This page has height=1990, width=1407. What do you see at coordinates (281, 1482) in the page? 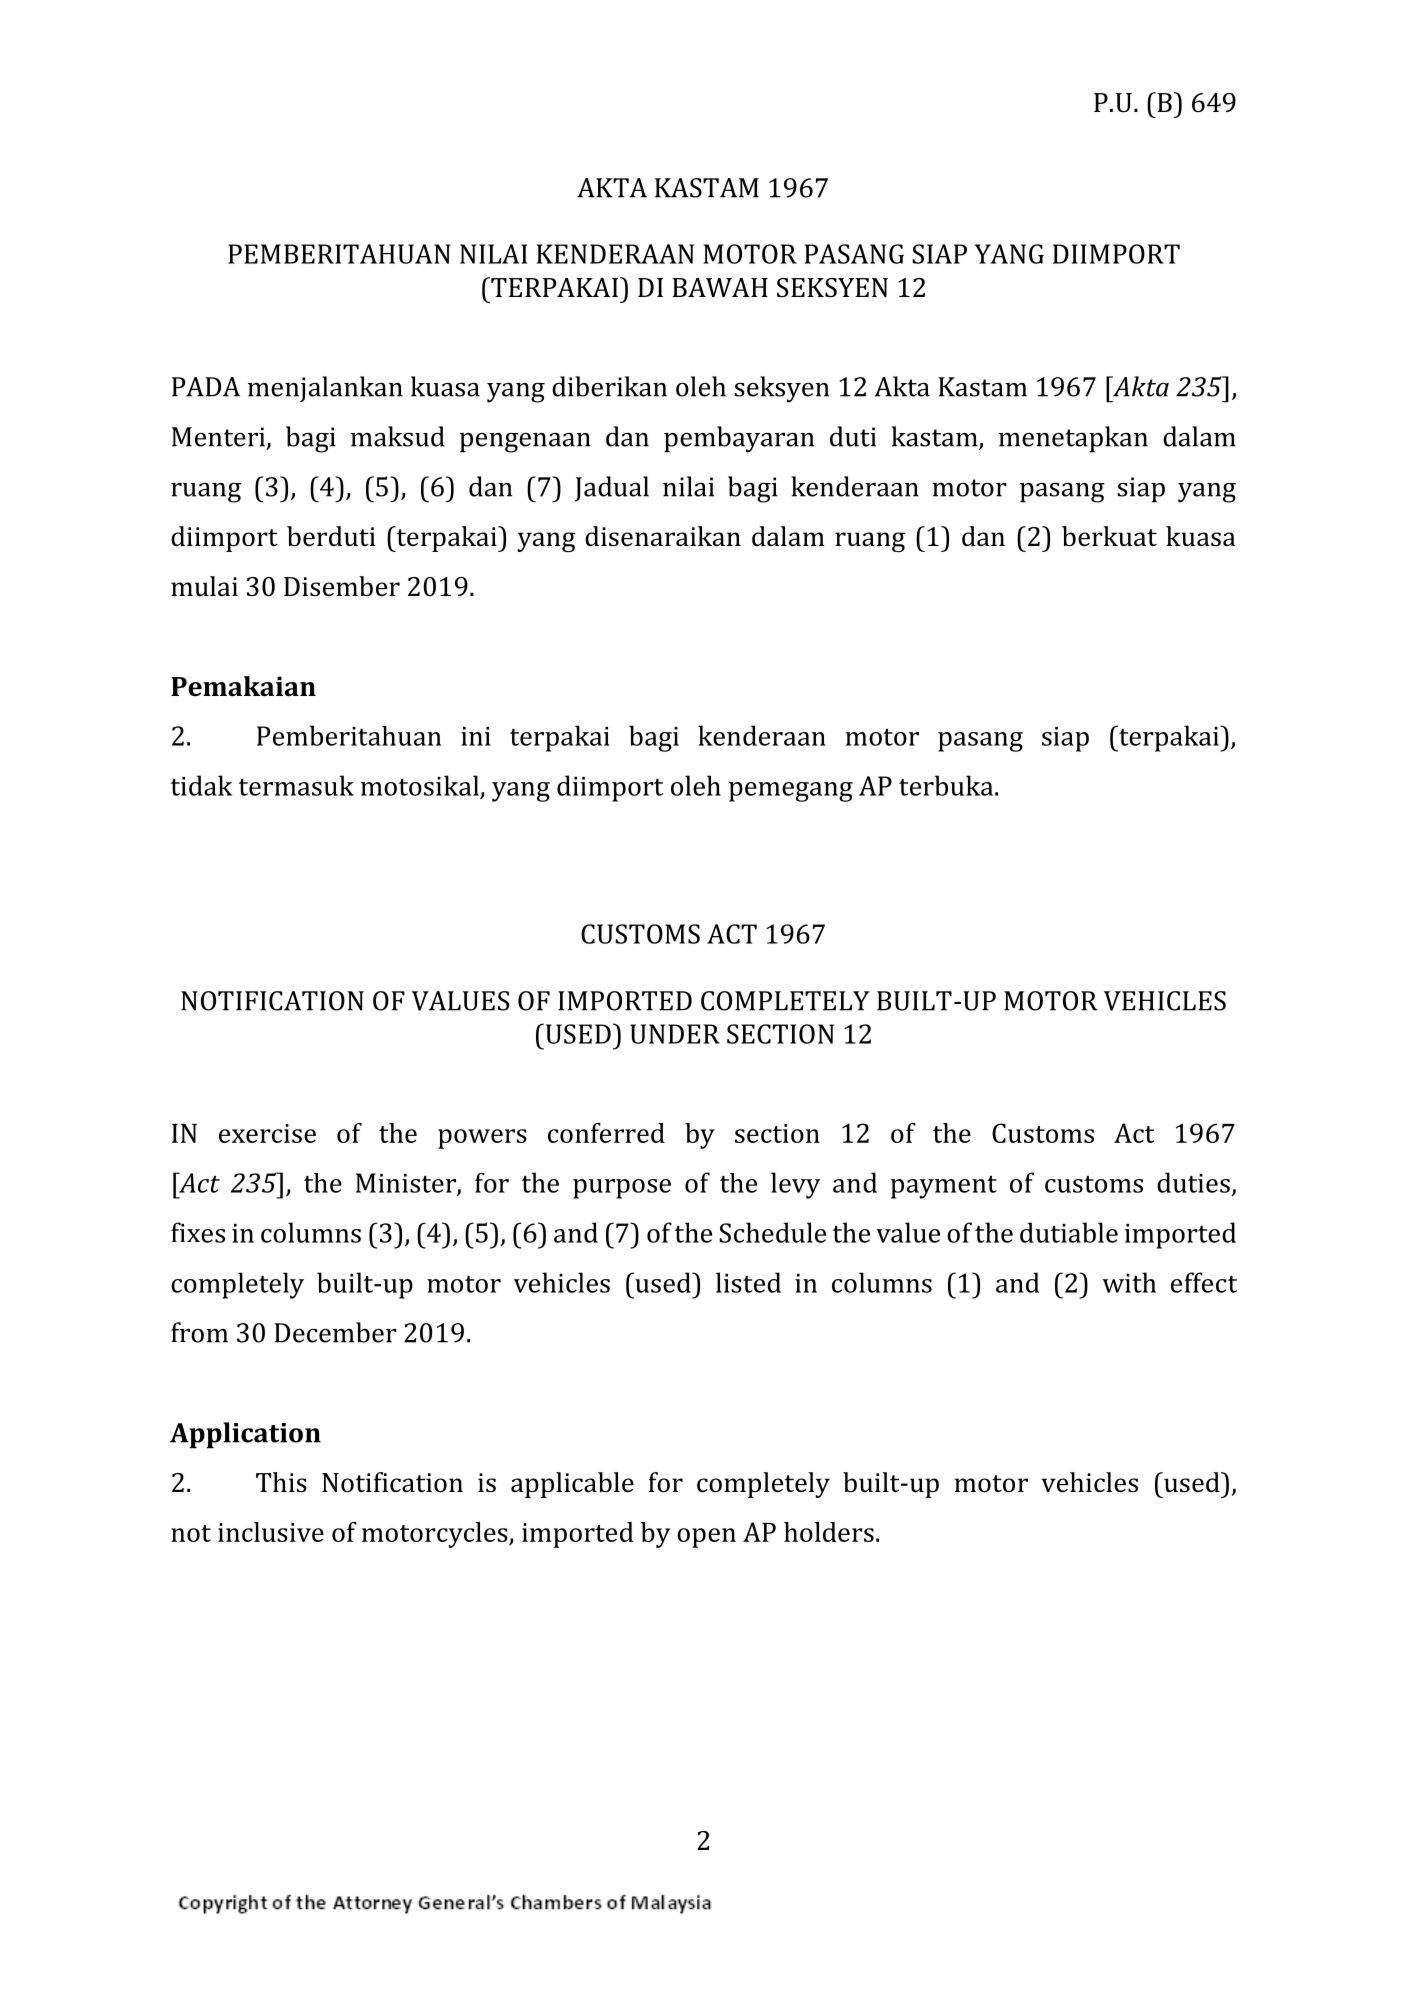
I see `This` at bounding box center [281, 1482].
